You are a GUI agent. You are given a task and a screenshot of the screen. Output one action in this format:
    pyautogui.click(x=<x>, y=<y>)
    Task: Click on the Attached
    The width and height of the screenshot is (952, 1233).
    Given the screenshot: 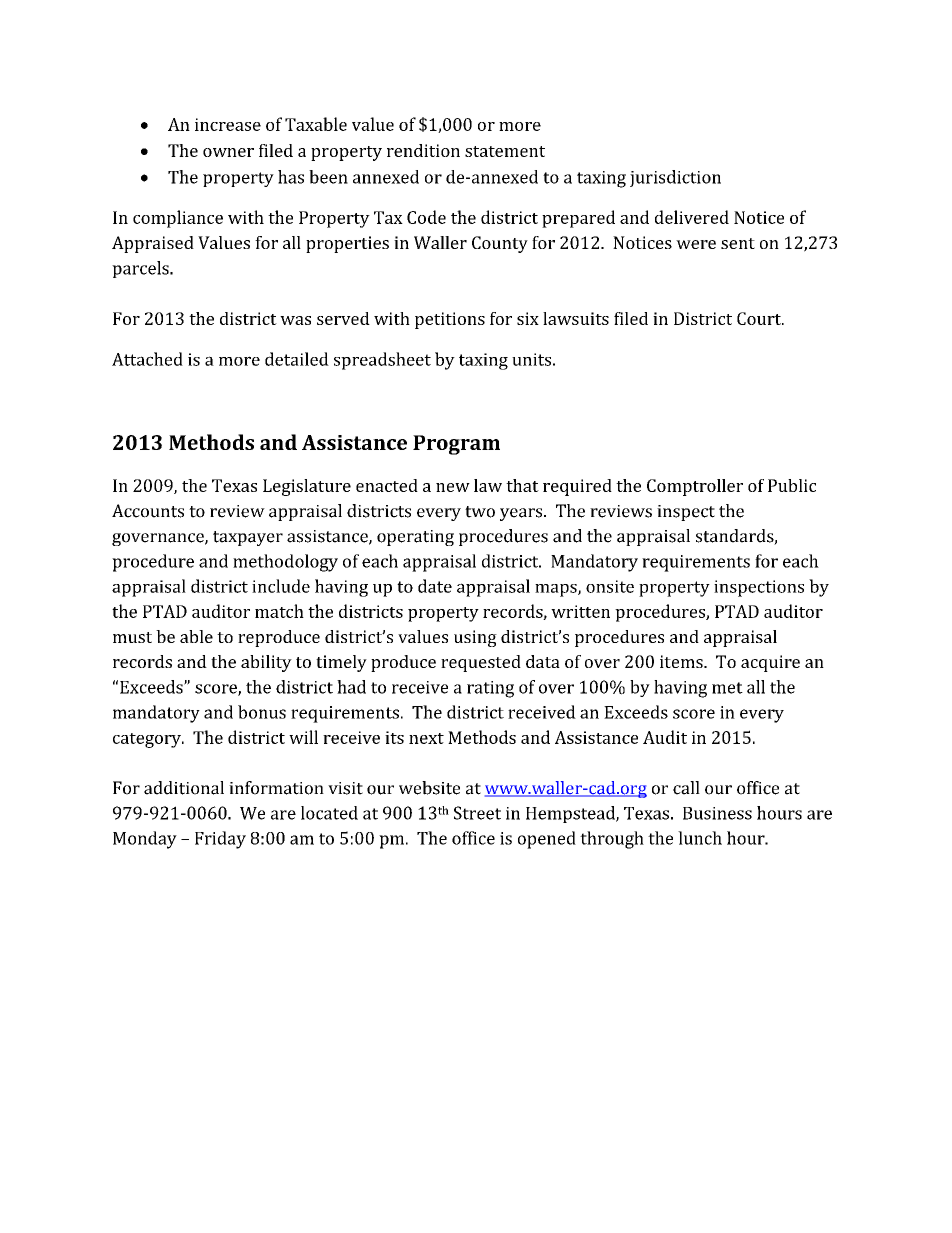 What is the action you would take?
    pyautogui.click(x=147, y=359)
